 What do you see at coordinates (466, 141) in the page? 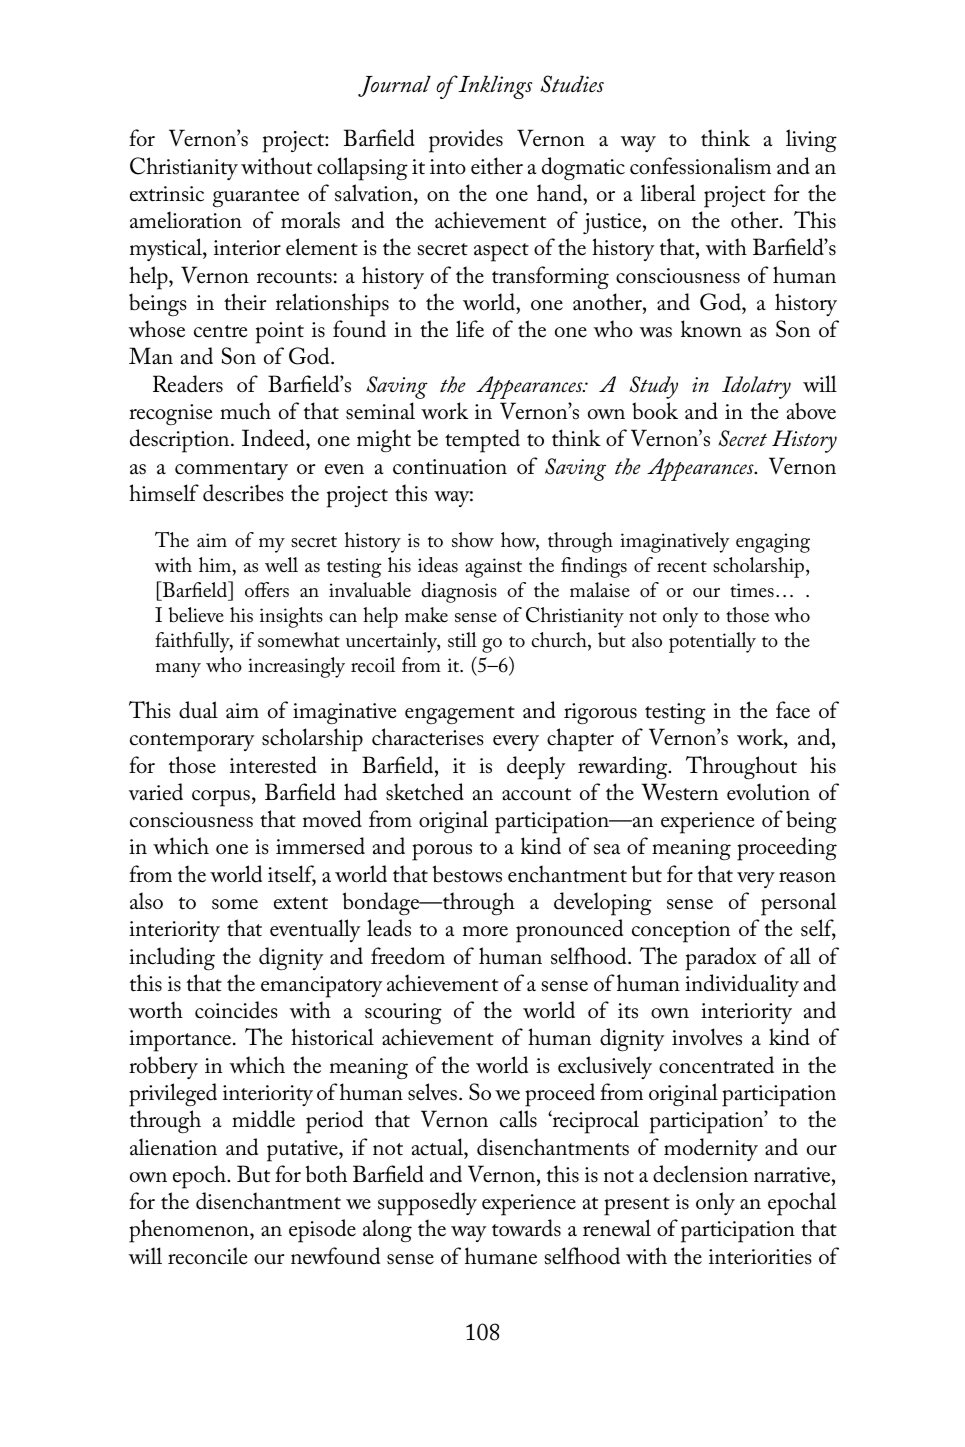
I see `provides` at bounding box center [466, 141].
